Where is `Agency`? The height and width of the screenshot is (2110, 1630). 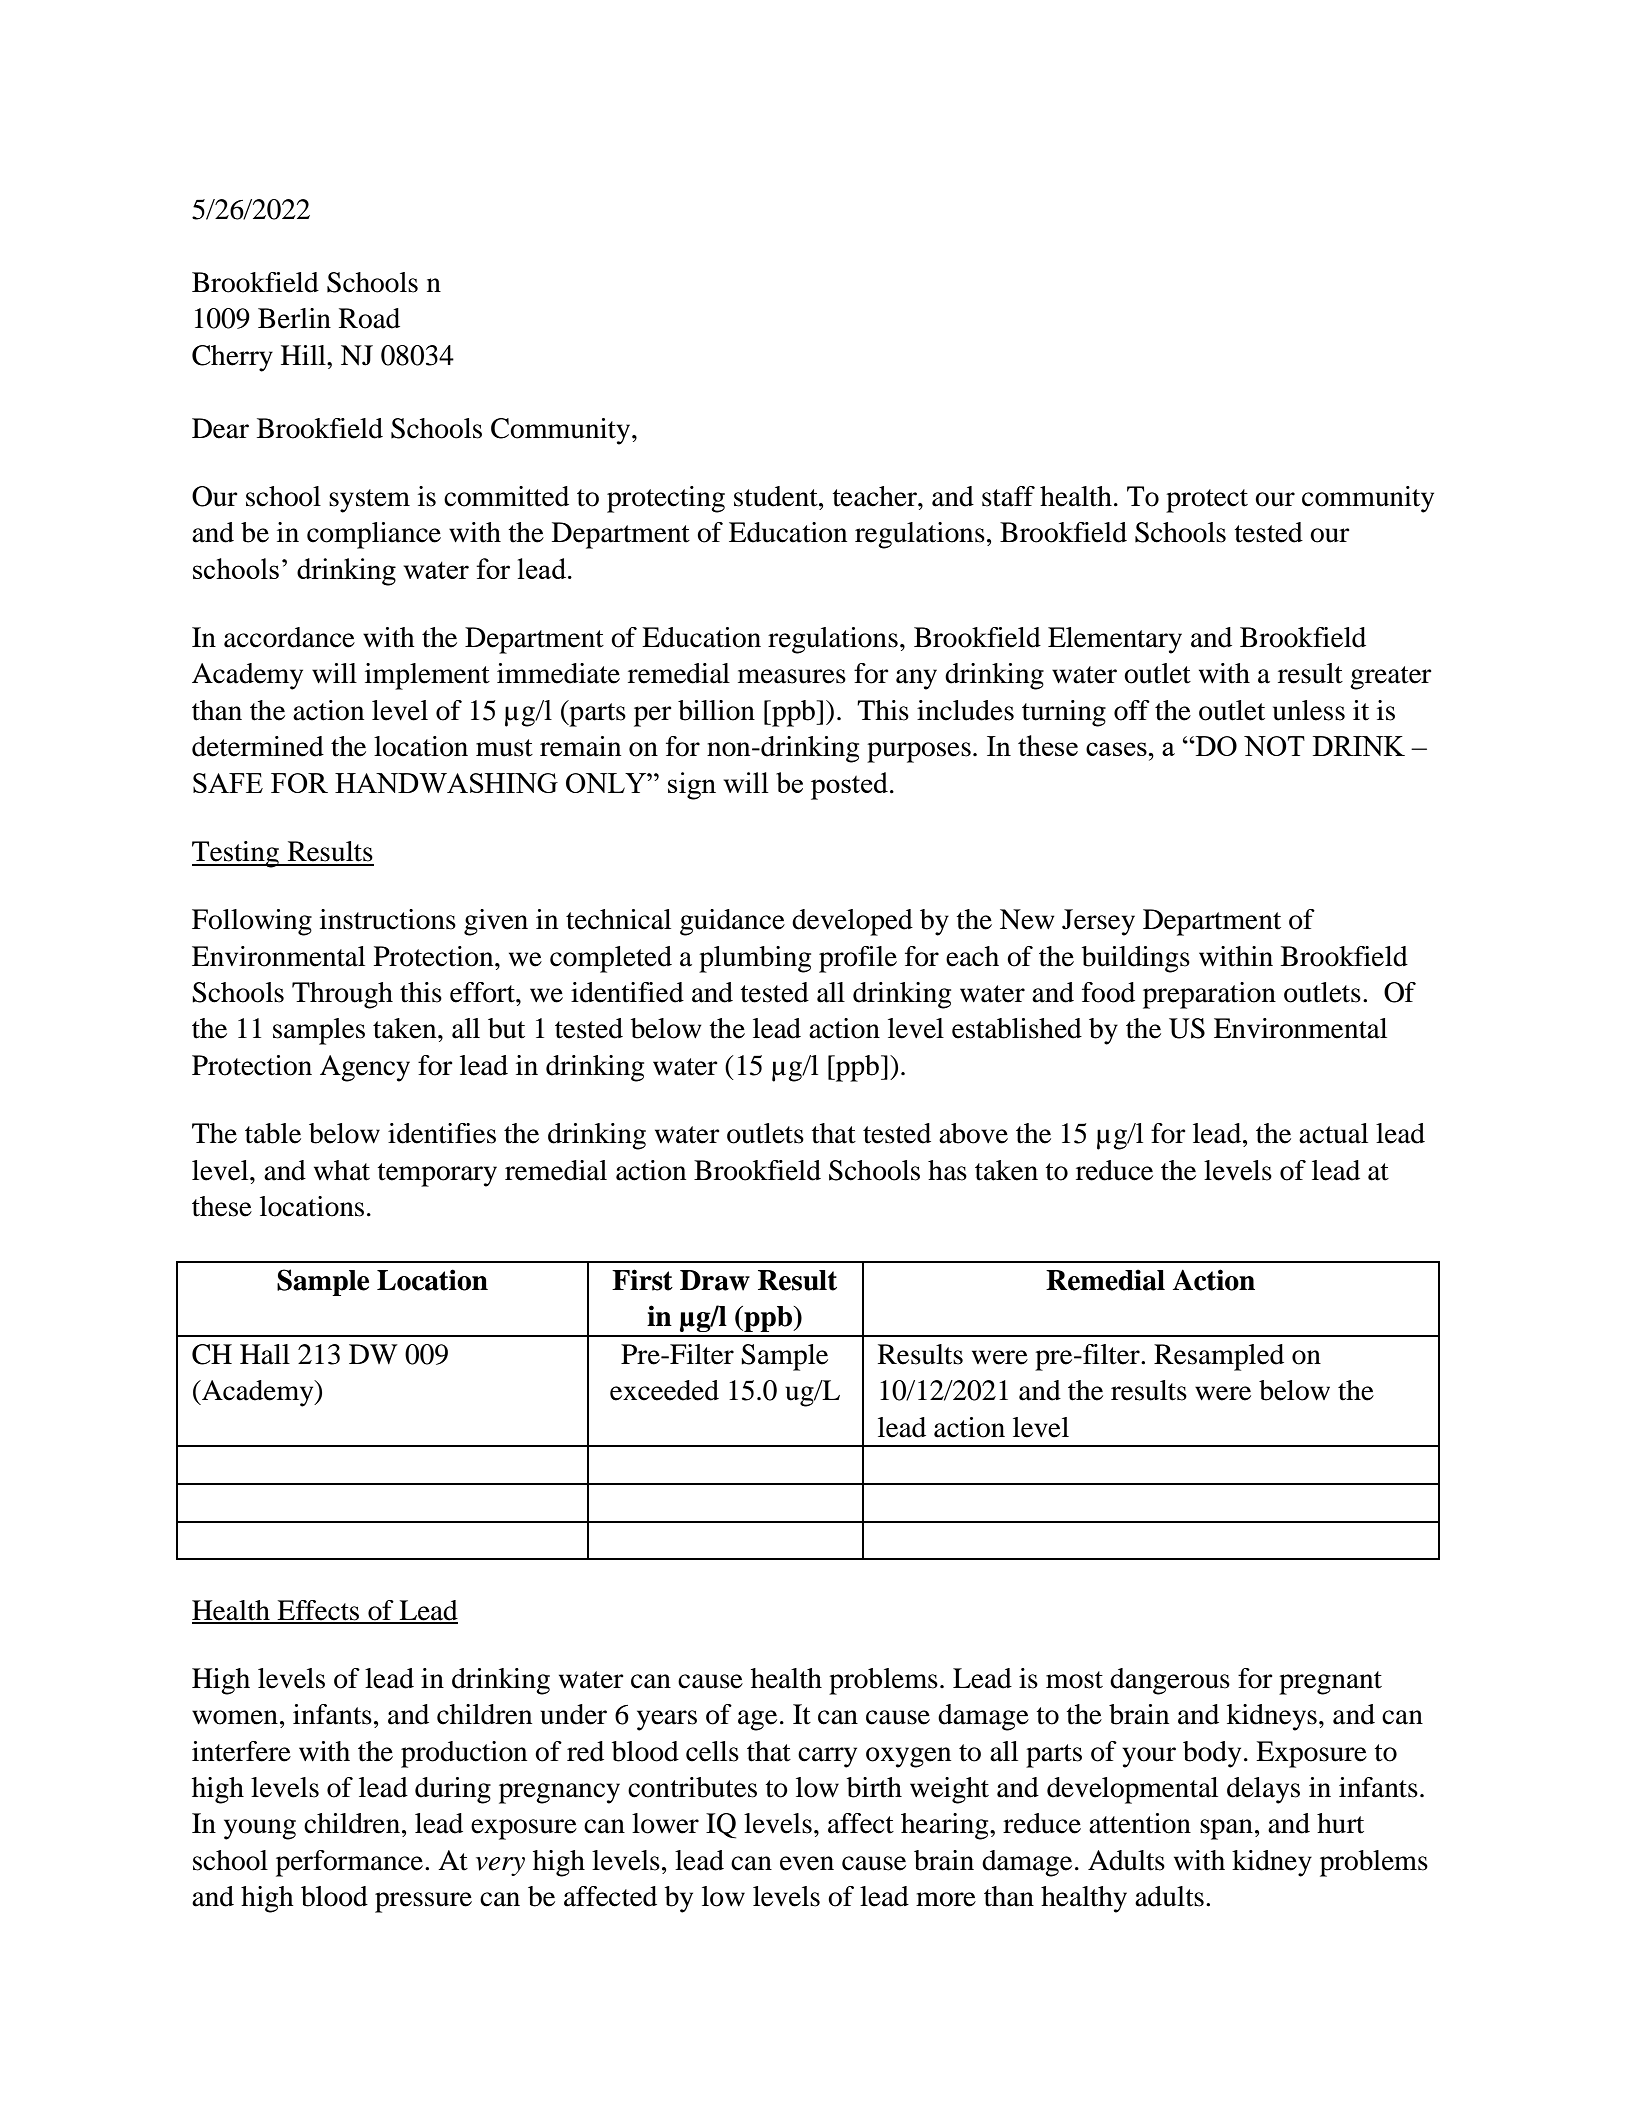 Agency is located at coordinates (365, 1068).
